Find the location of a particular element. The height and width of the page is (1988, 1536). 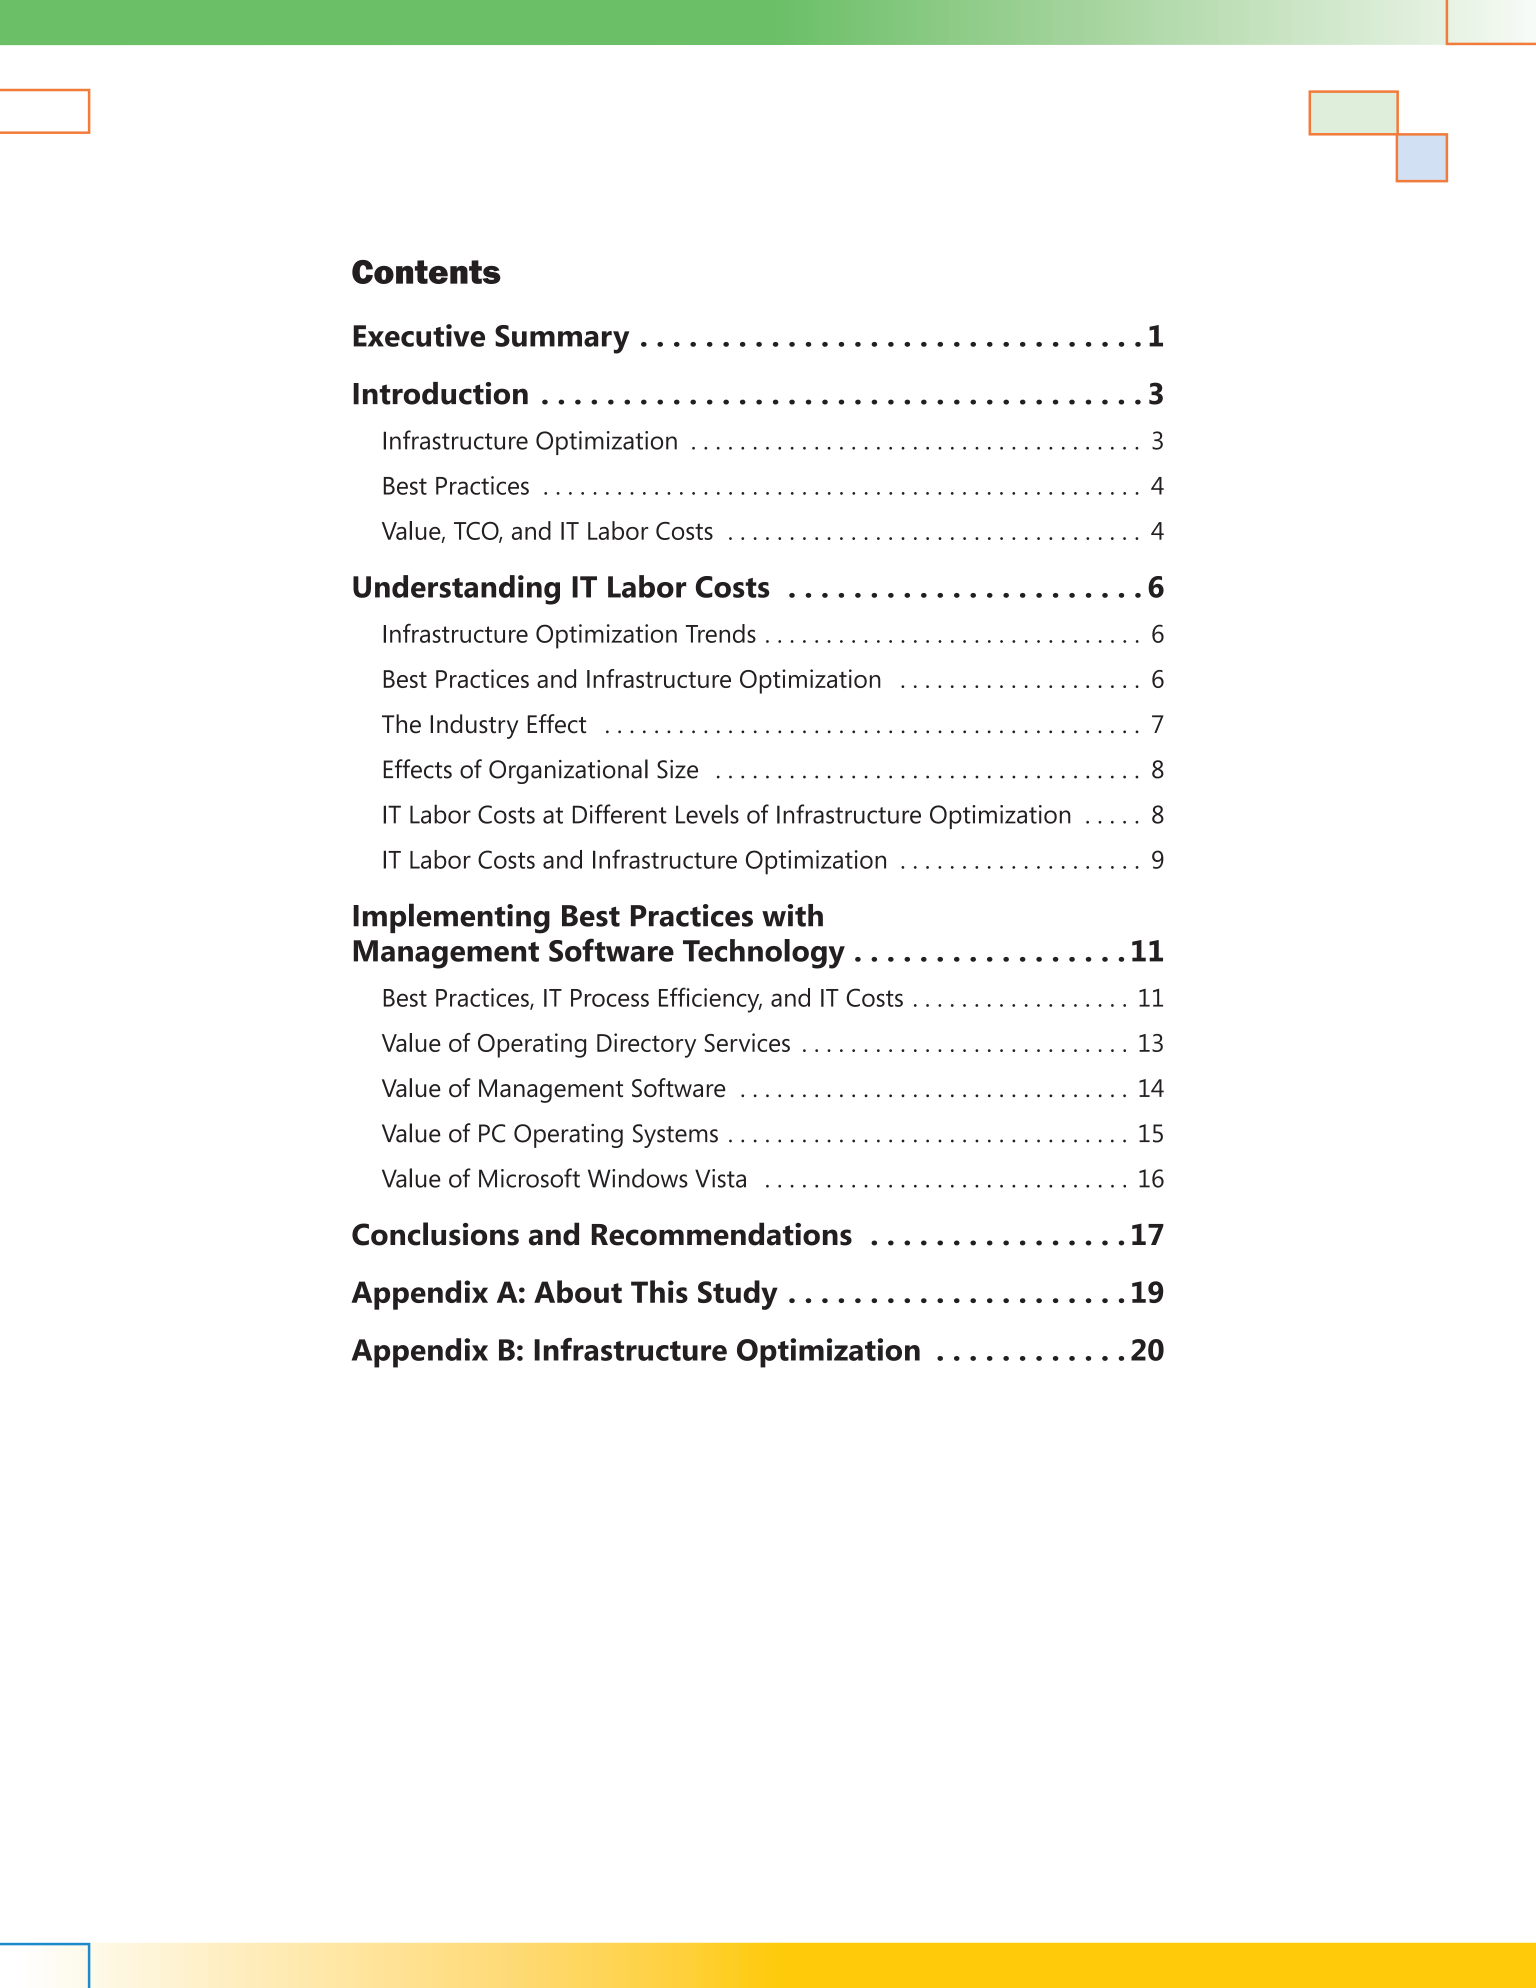

Conclusions is located at coordinates (435, 1234).
